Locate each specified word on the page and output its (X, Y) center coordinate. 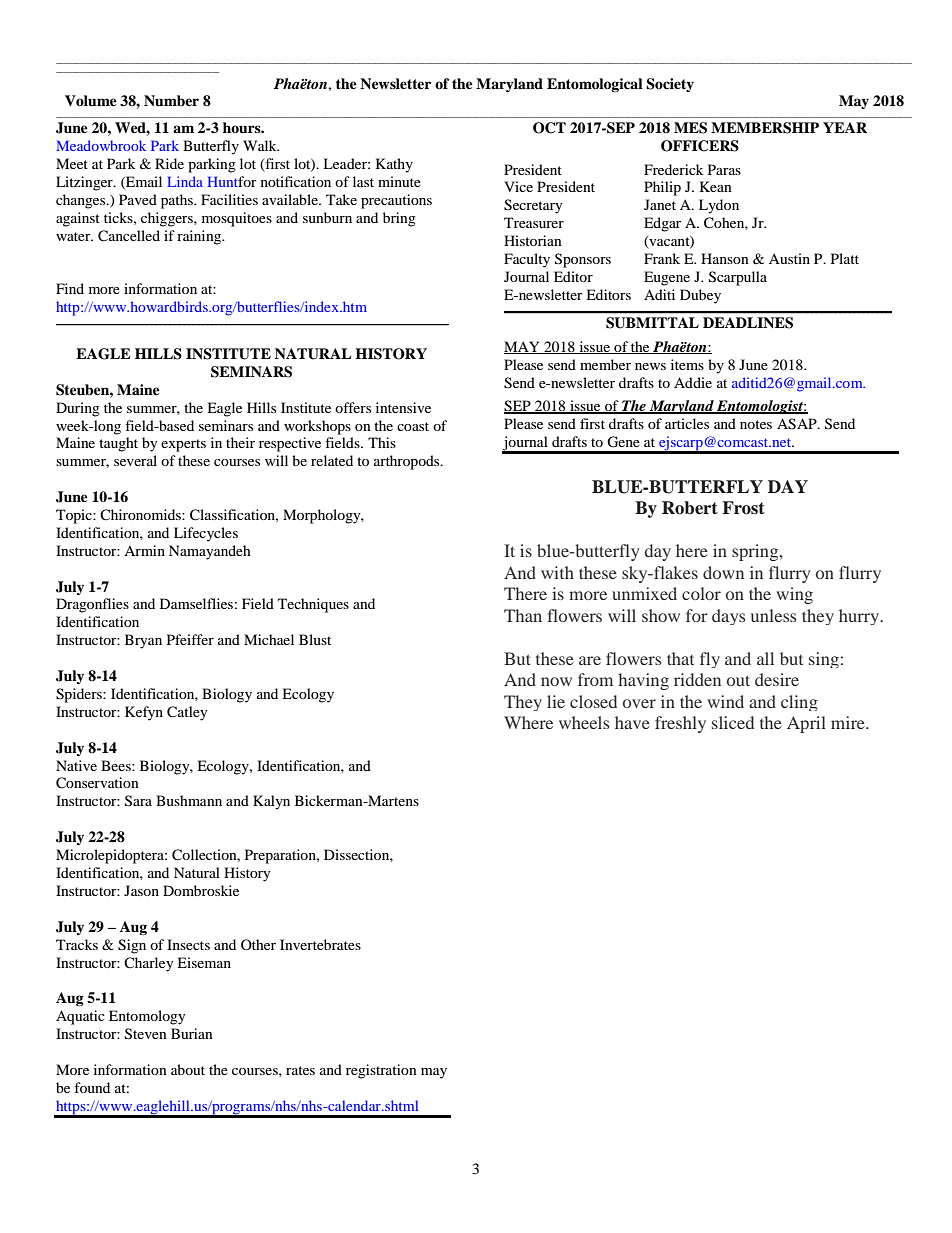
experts (183, 445)
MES (690, 128)
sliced (733, 722)
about (188, 1069)
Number (171, 100)
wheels (584, 722)
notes (756, 424)
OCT (549, 128)
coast (413, 426)
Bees (117, 765)
